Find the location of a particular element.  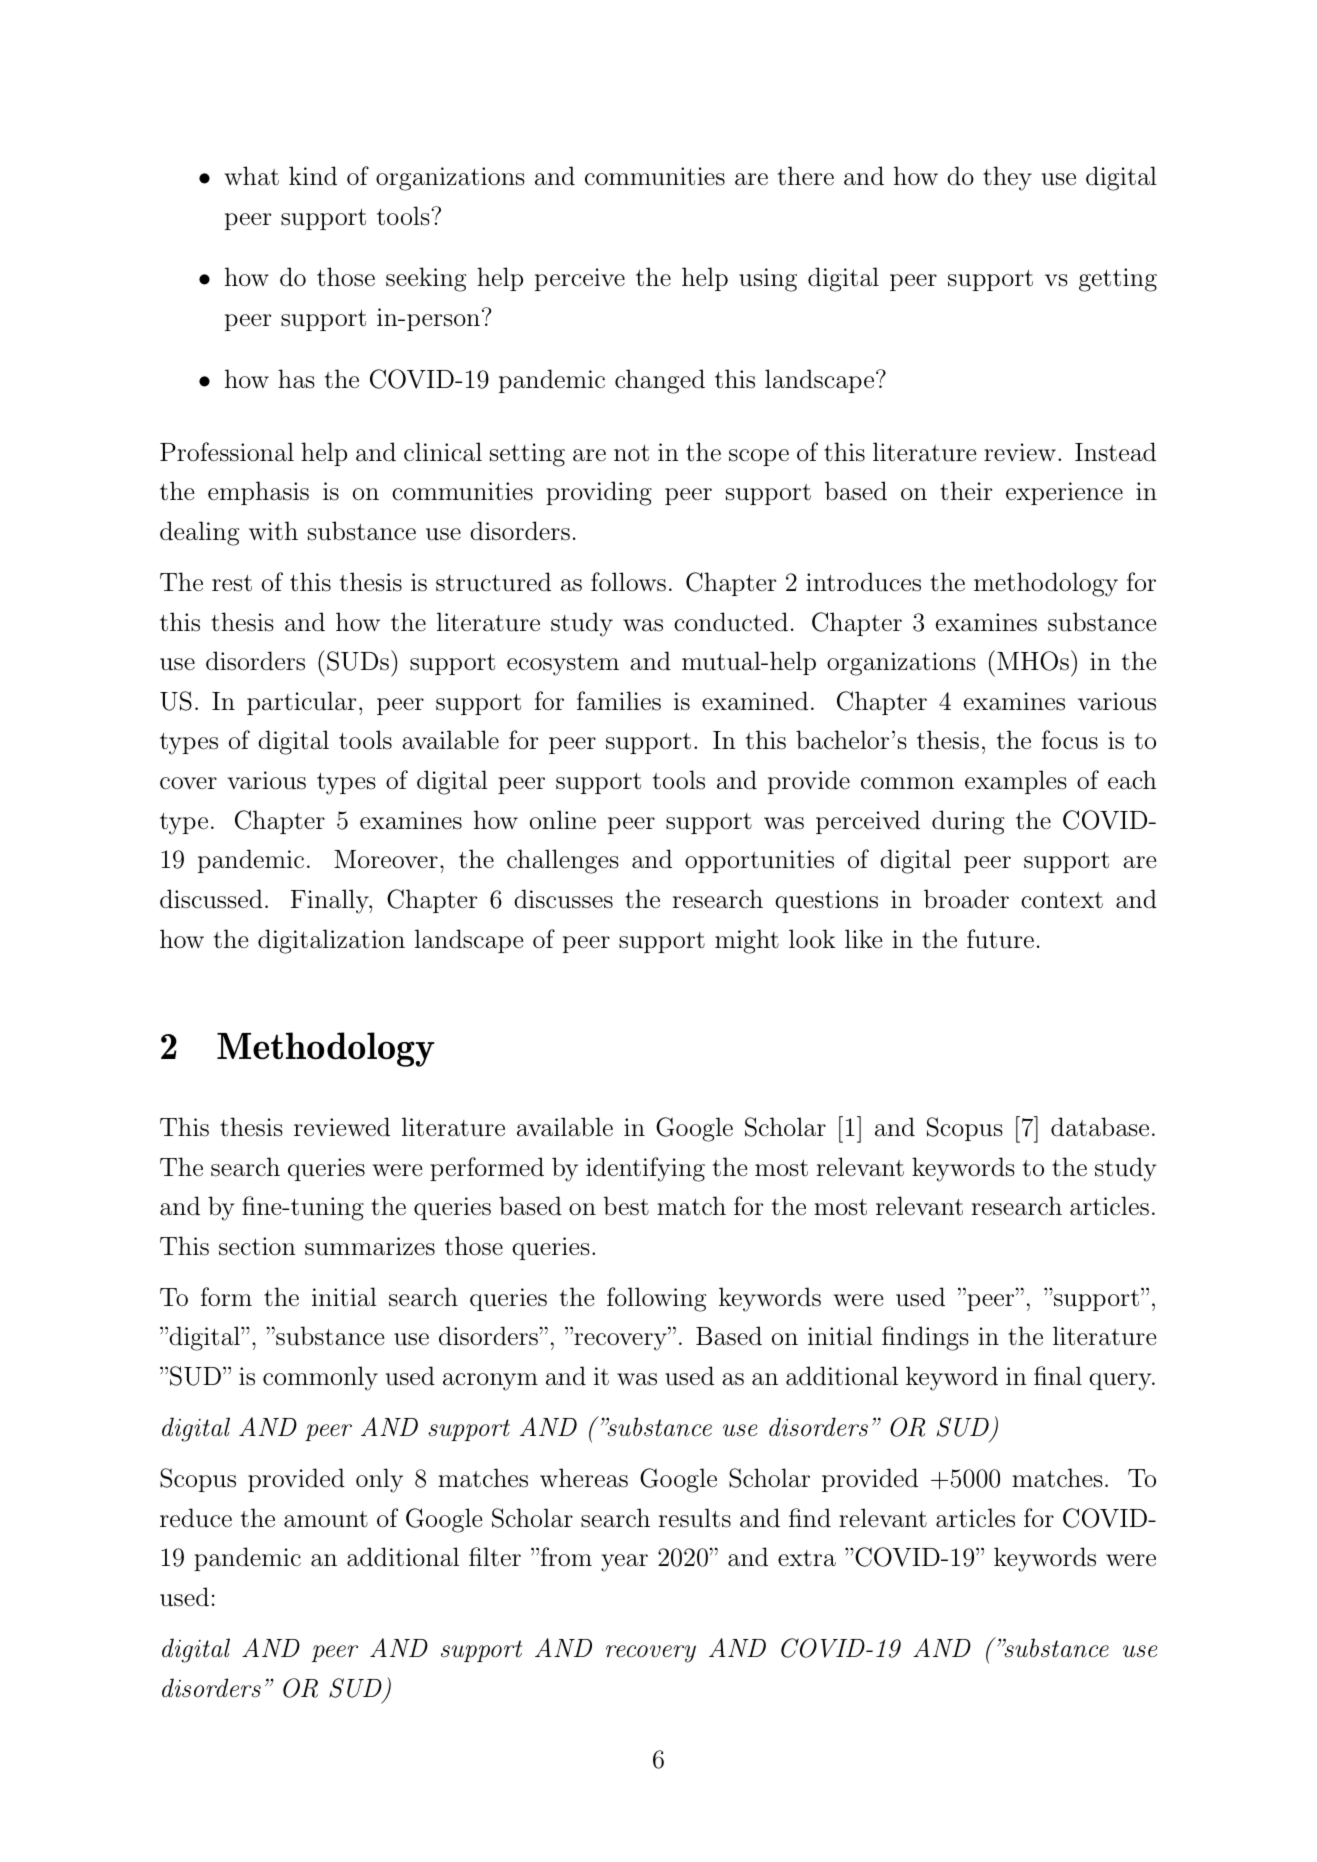

results is located at coordinates (695, 1518).
